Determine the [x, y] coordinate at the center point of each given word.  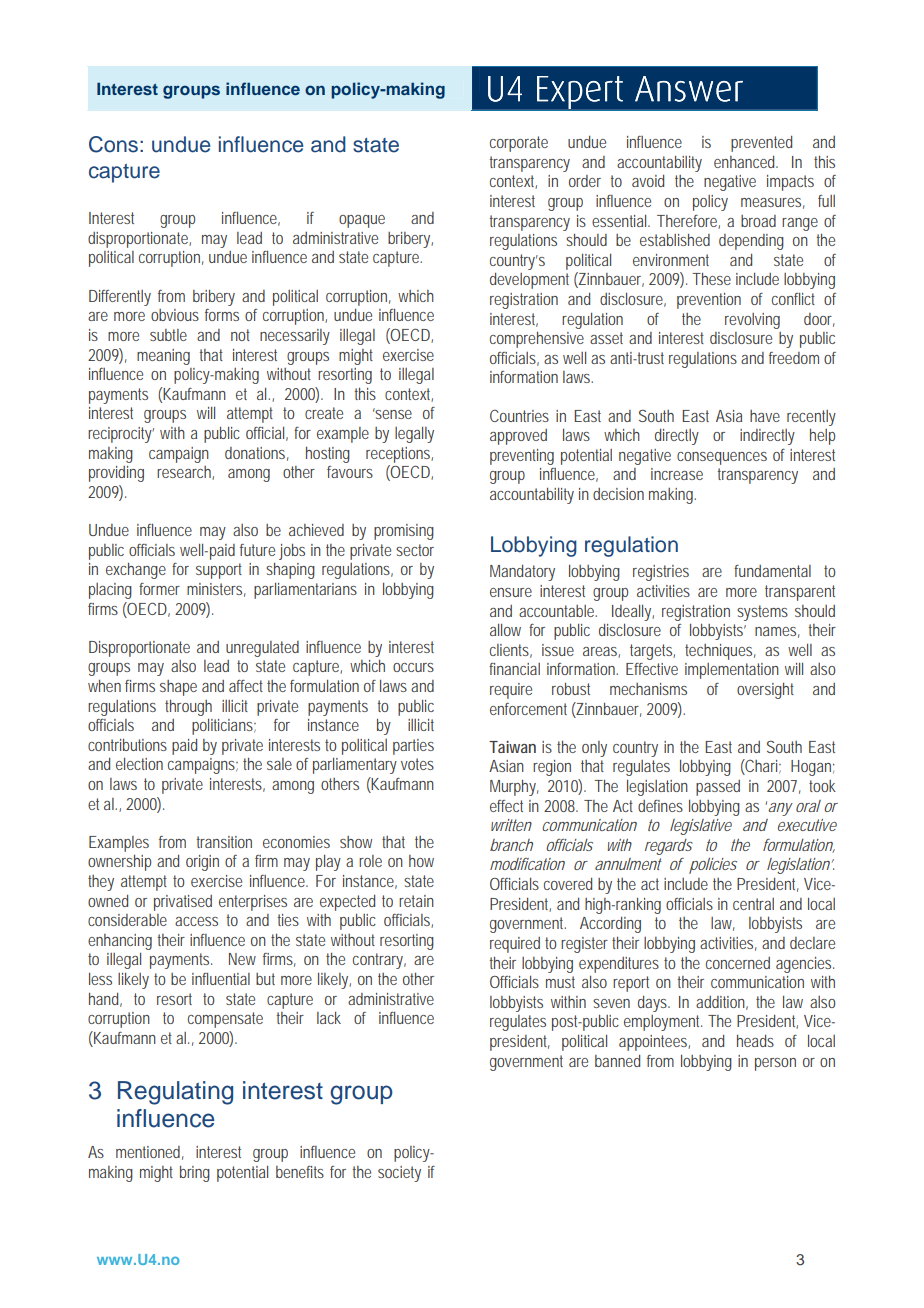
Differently [120, 298]
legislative [701, 827]
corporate [519, 144]
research [185, 473]
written [511, 825]
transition [224, 842]
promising [404, 532]
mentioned [150, 1153]
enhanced [746, 162]
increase [677, 474]
